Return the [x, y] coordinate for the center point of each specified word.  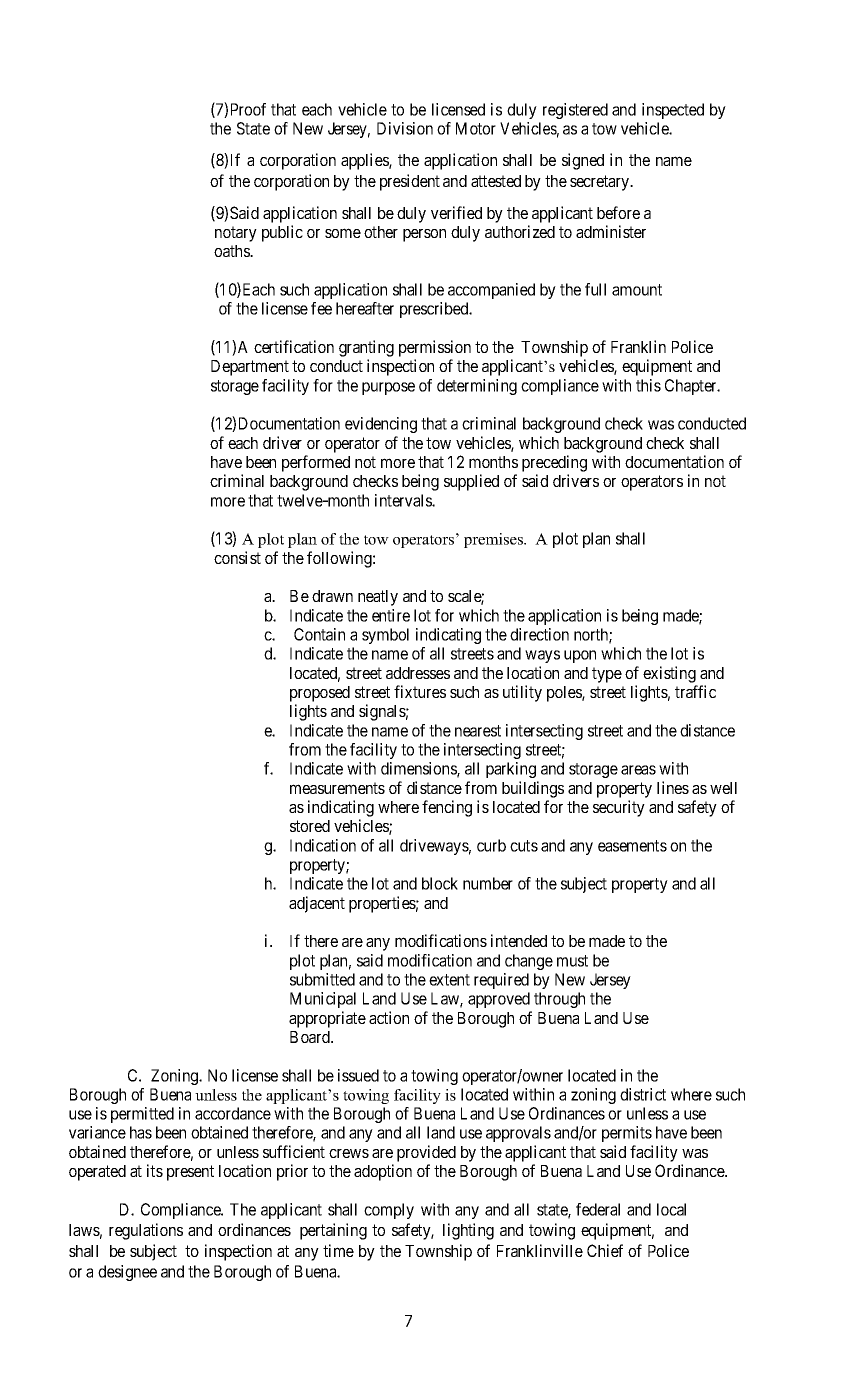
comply [389, 1211]
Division [405, 128]
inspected [673, 111]
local [671, 1209]
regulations [146, 1231]
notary [236, 234]
